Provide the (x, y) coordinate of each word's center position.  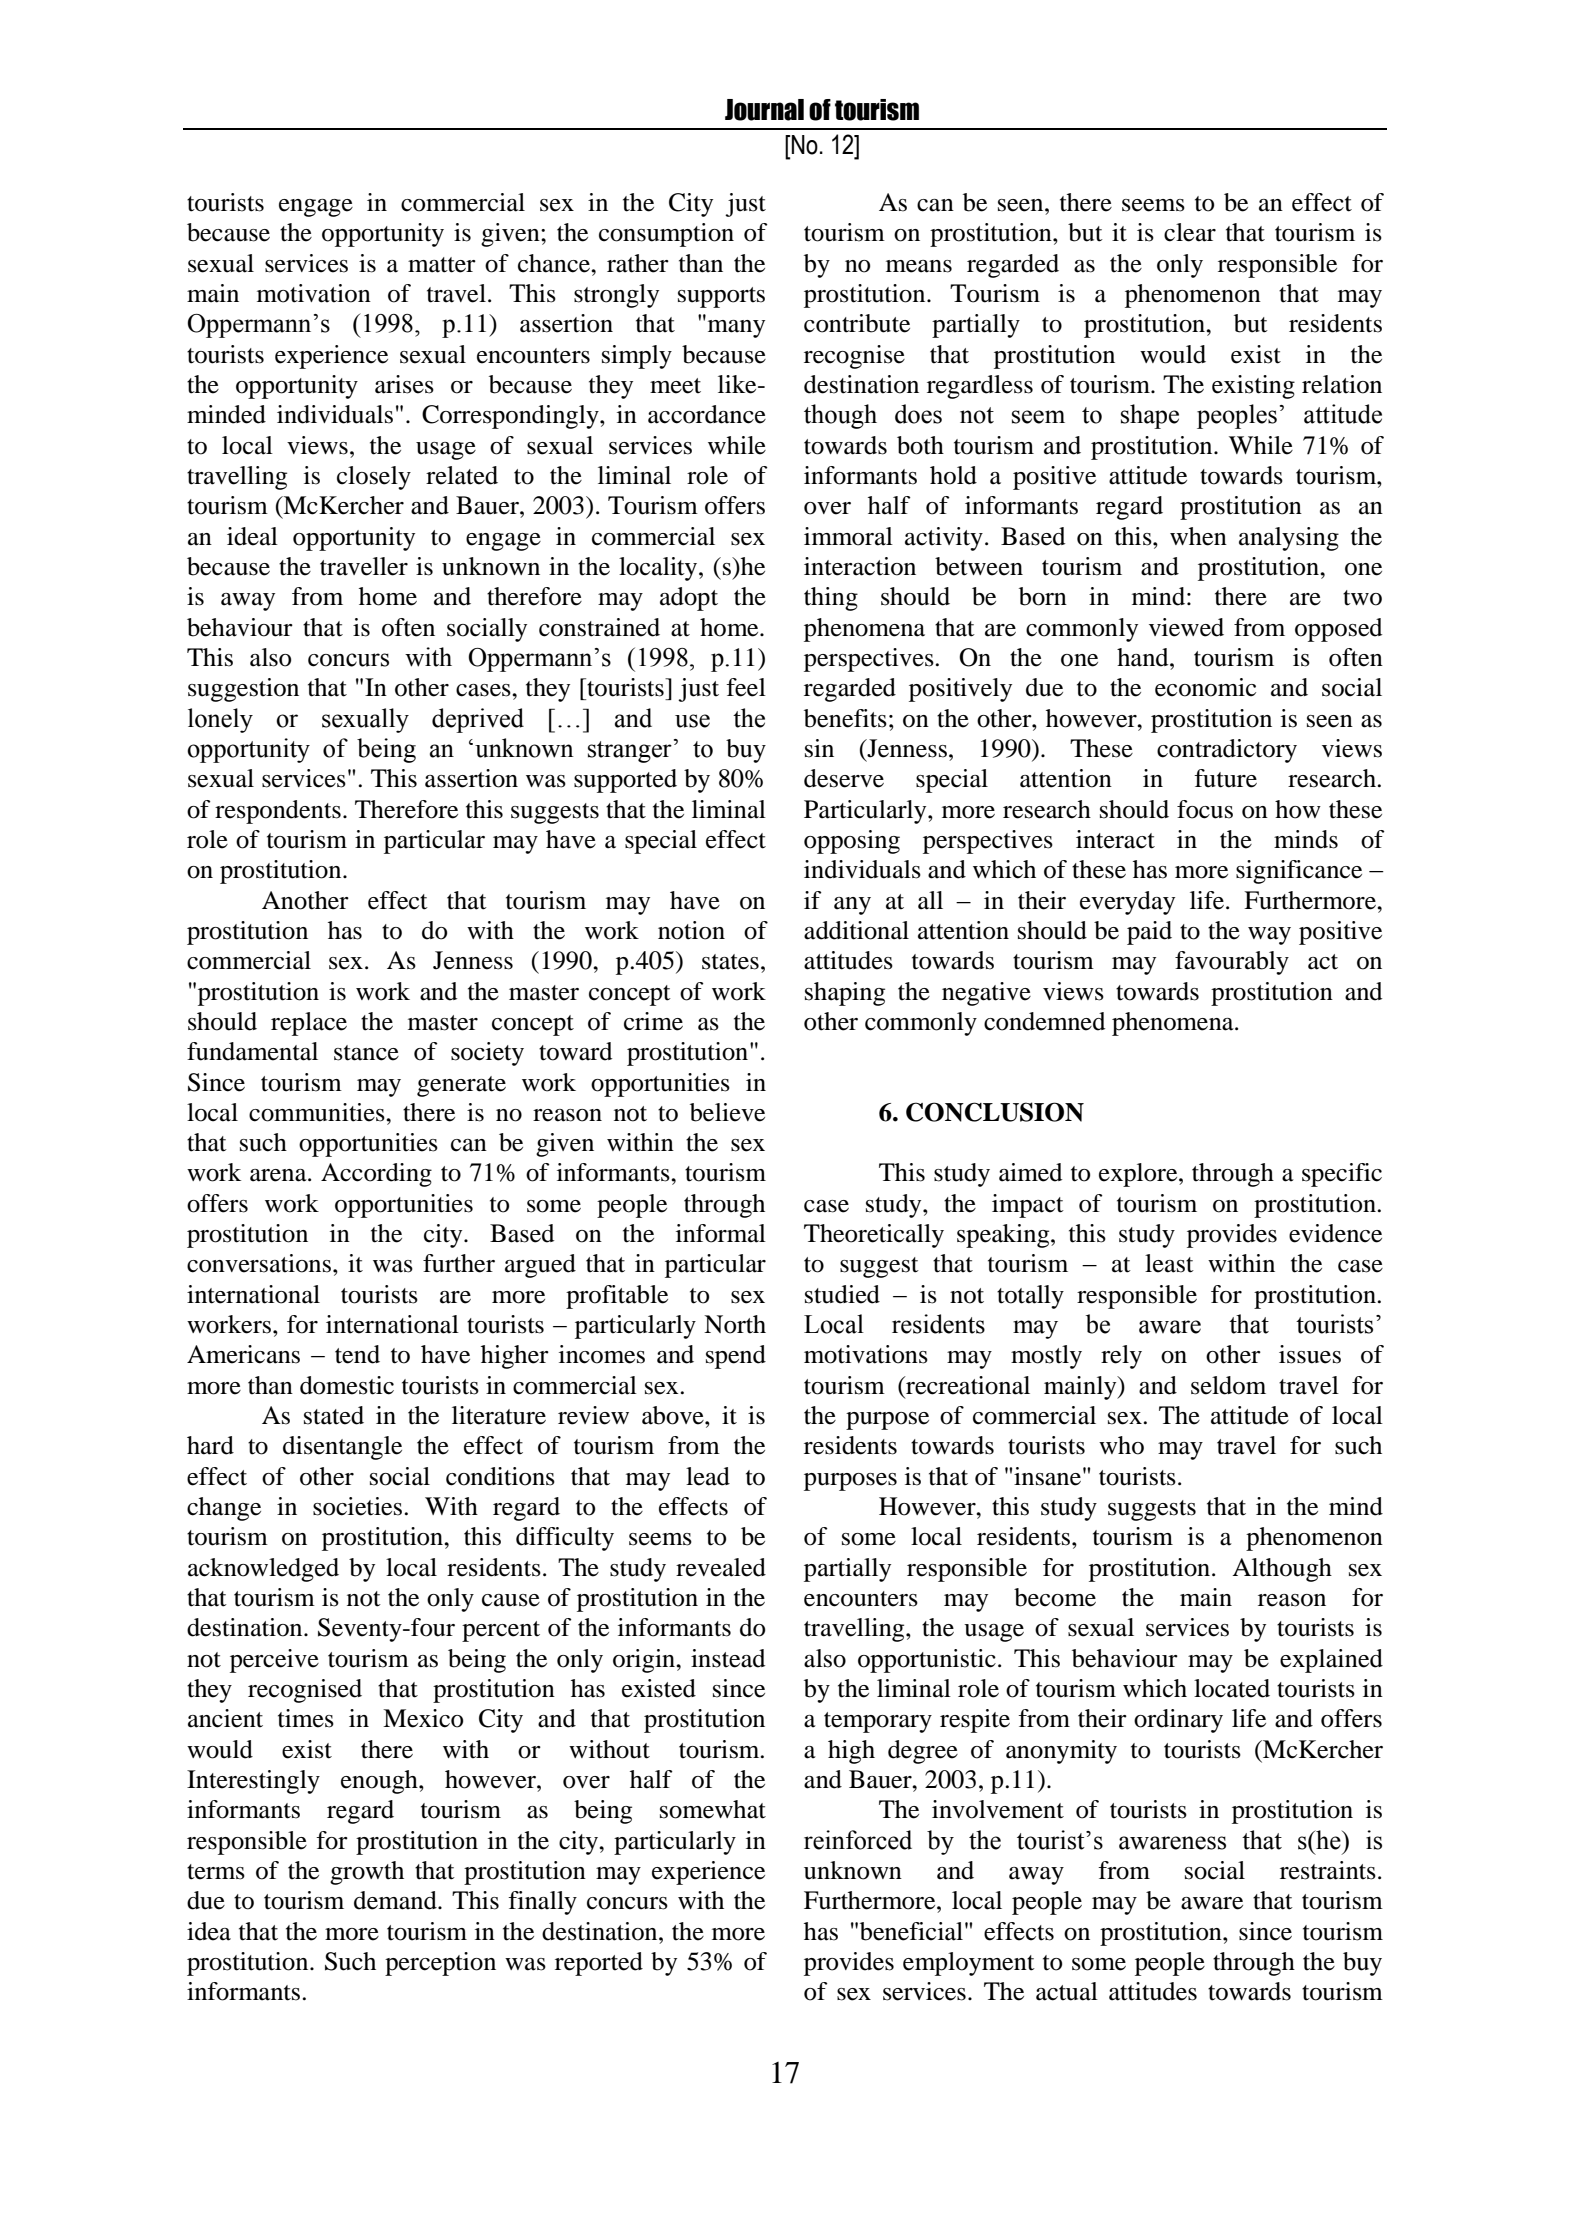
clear (1190, 232)
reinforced (858, 1840)
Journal (764, 110)
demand (396, 1900)
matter (442, 265)
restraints (1328, 1870)
